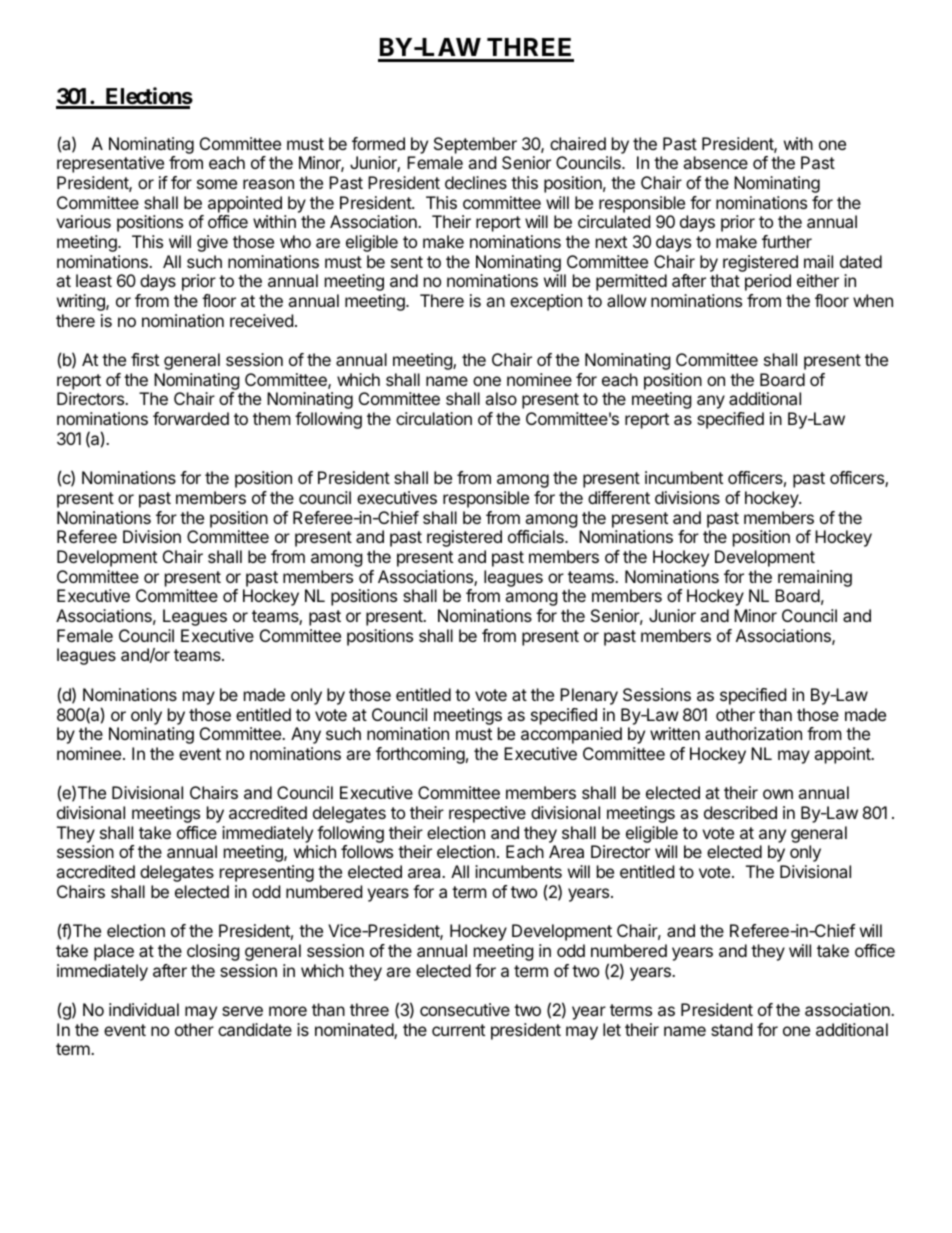  Describe the element at coordinates (144, 1009) in the document. I see `individual` at that location.
